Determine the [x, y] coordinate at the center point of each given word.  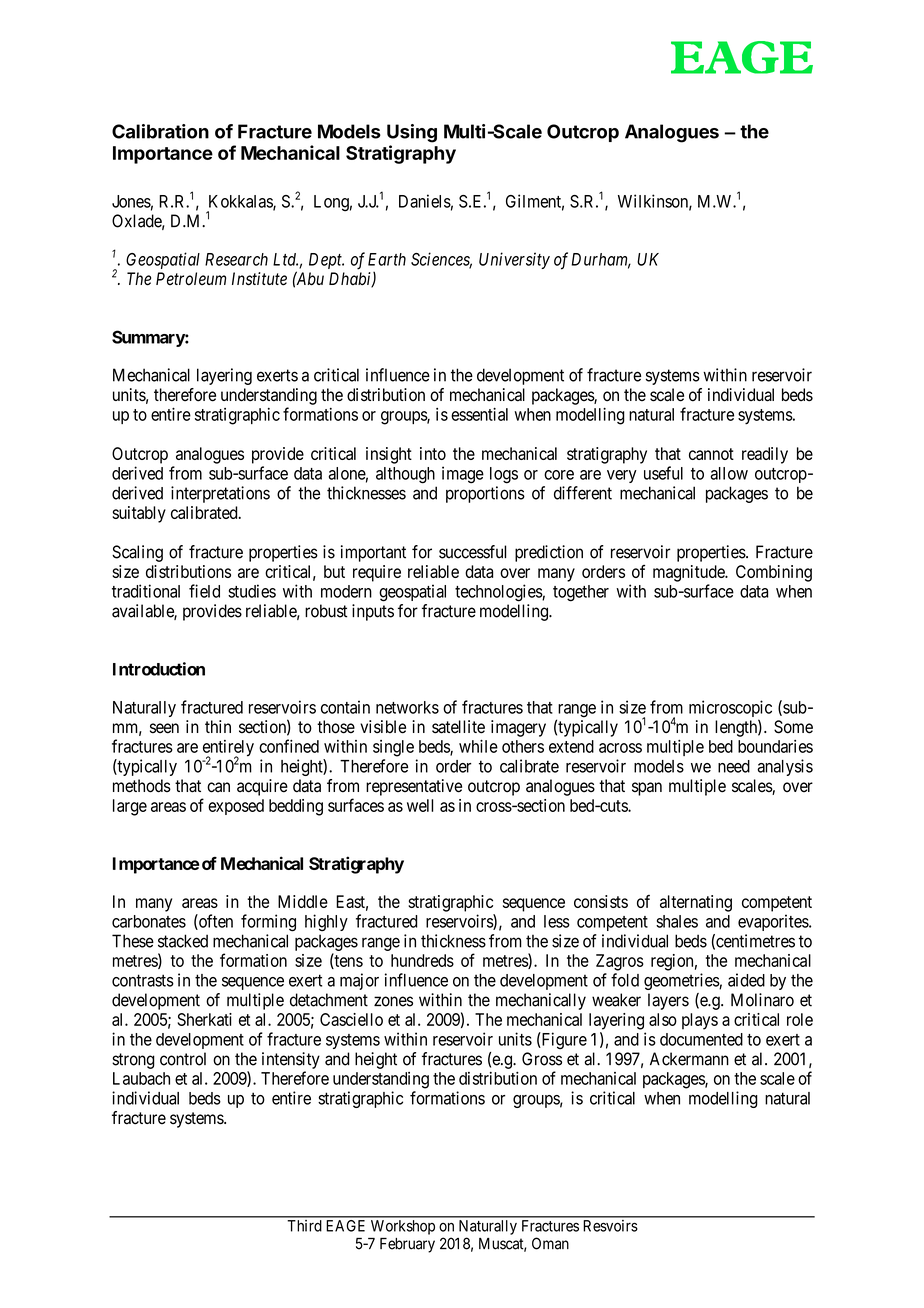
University [514, 260]
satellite [458, 727]
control [183, 1059]
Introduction [159, 669]
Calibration [160, 131]
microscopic [730, 710]
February [407, 1245]
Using [412, 133]
